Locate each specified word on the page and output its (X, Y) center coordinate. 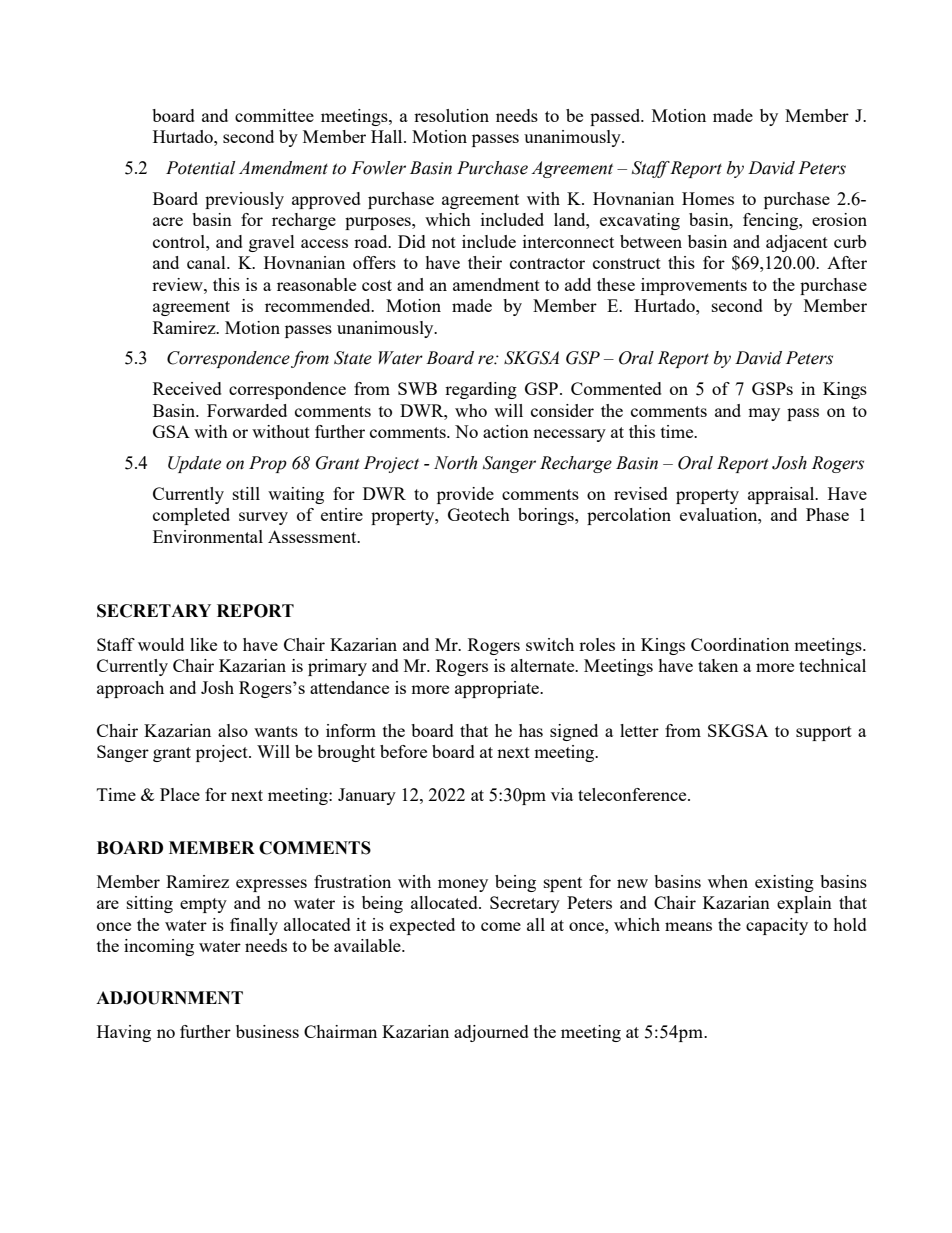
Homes (708, 198)
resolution (451, 115)
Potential (200, 168)
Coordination (740, 644)
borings (547, 516)
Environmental (208, 536)
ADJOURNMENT (169, 998)
